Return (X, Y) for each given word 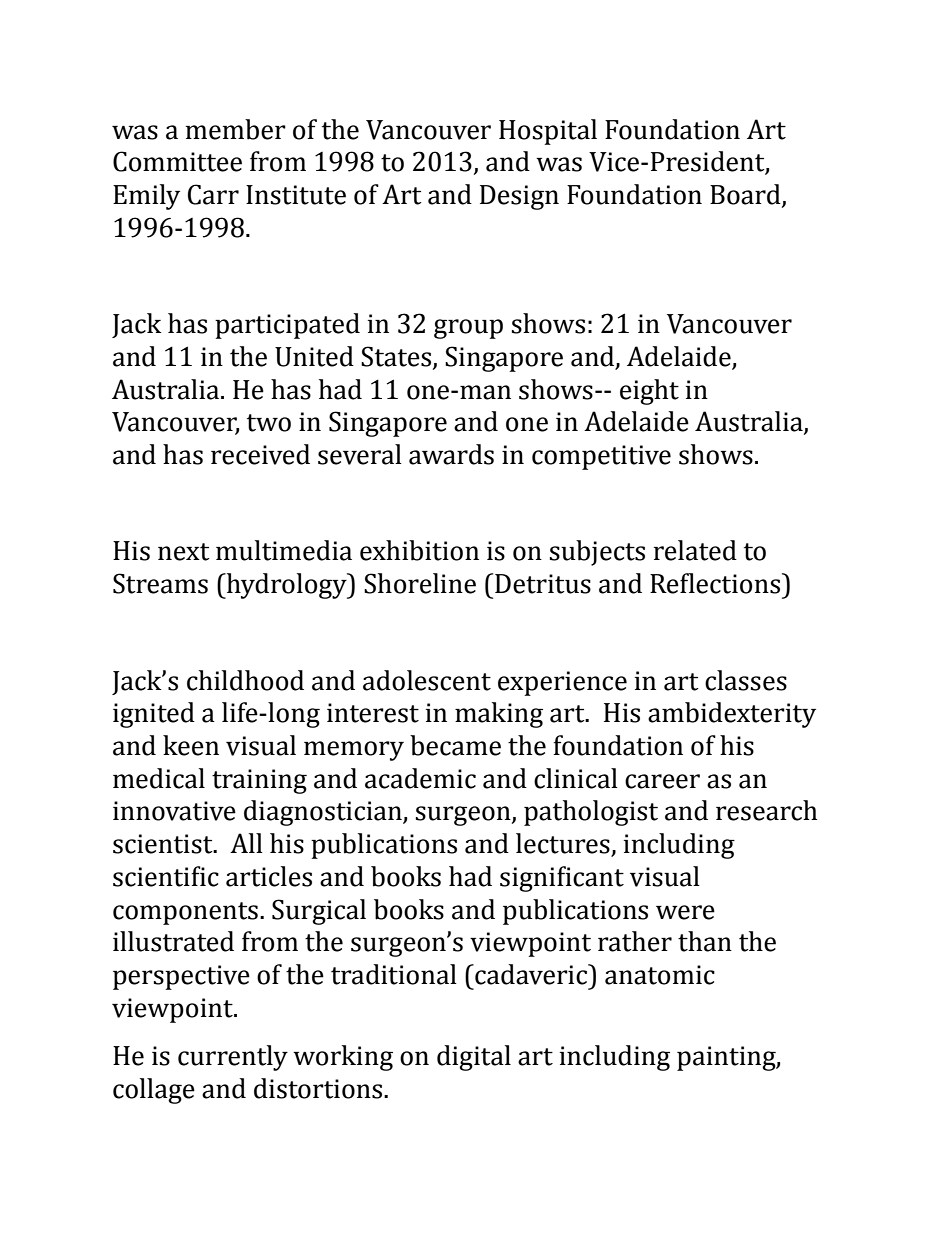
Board (746, 195)
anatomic (660, 975)
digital (474, 1058)
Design (519, 197)
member (236, 129)
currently (233, 1058)
